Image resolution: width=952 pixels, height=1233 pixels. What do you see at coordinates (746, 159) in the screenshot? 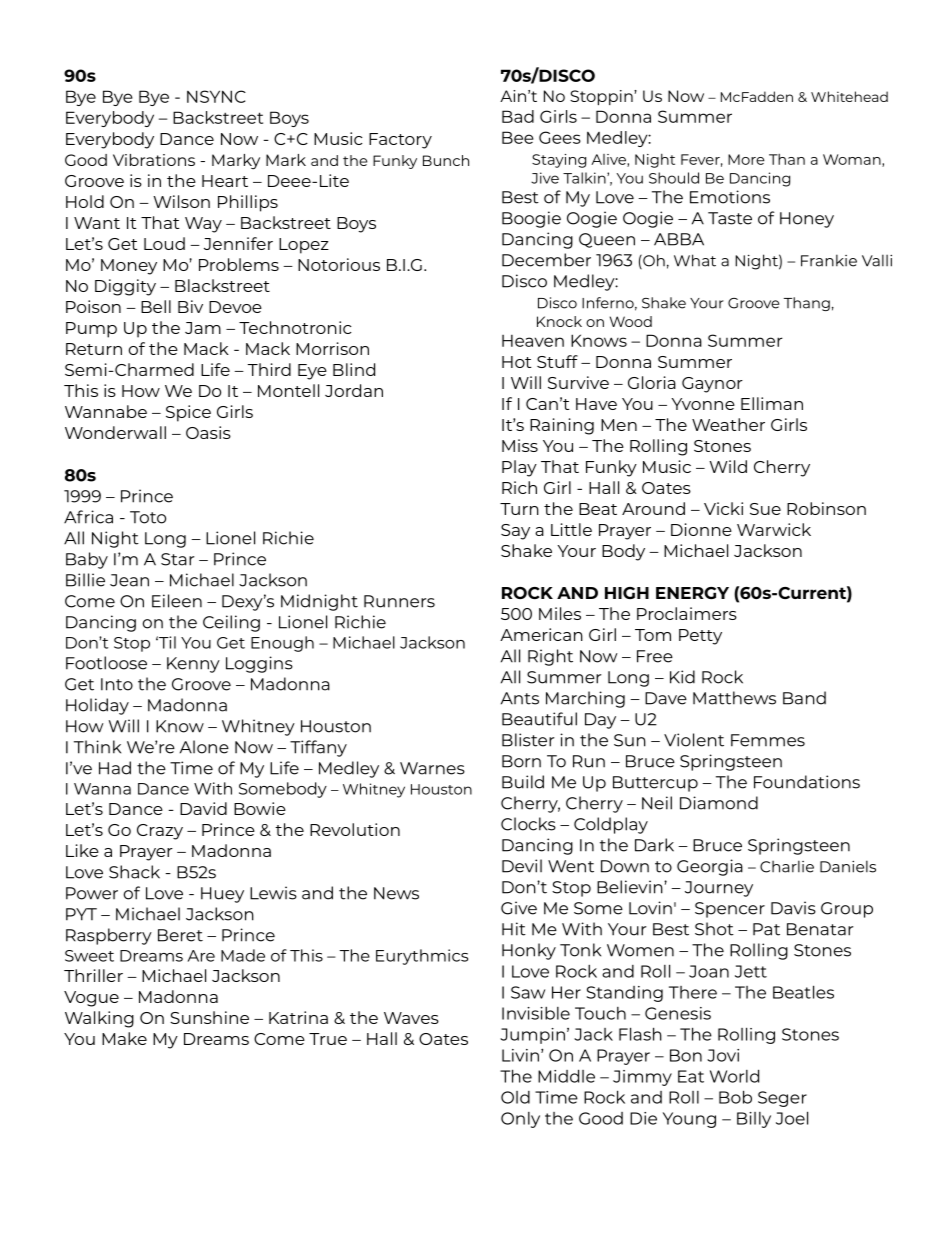
I see `More` at bounding box center [746, 159].
